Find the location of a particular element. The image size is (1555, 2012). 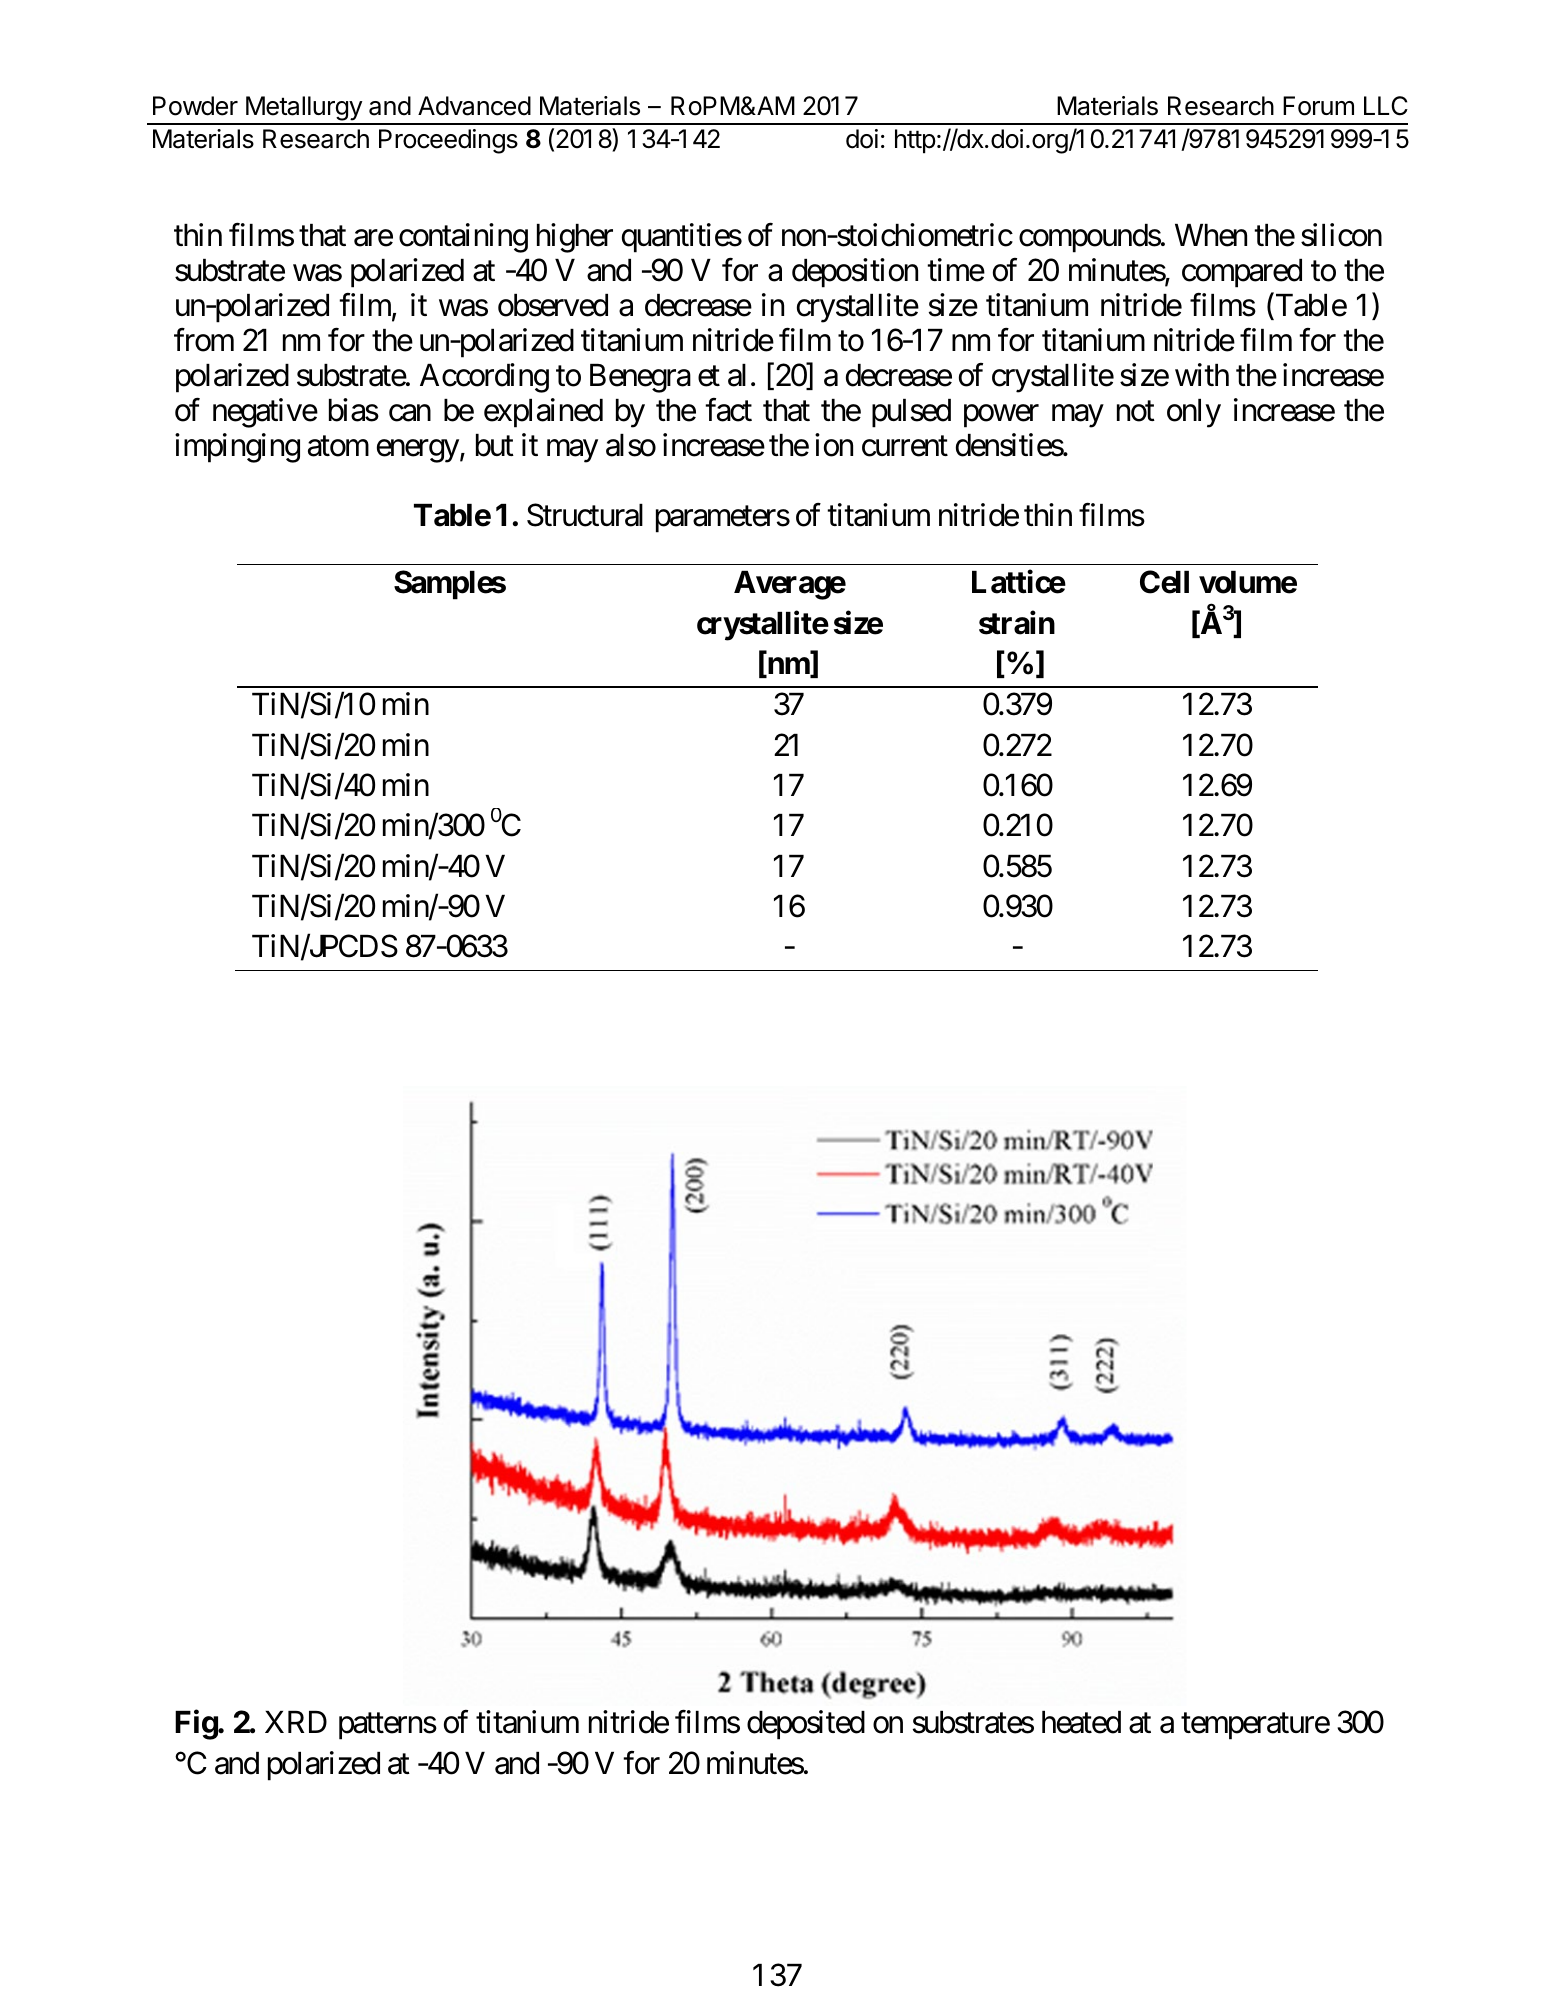

Cell is located at coordinates (1164, 582).
